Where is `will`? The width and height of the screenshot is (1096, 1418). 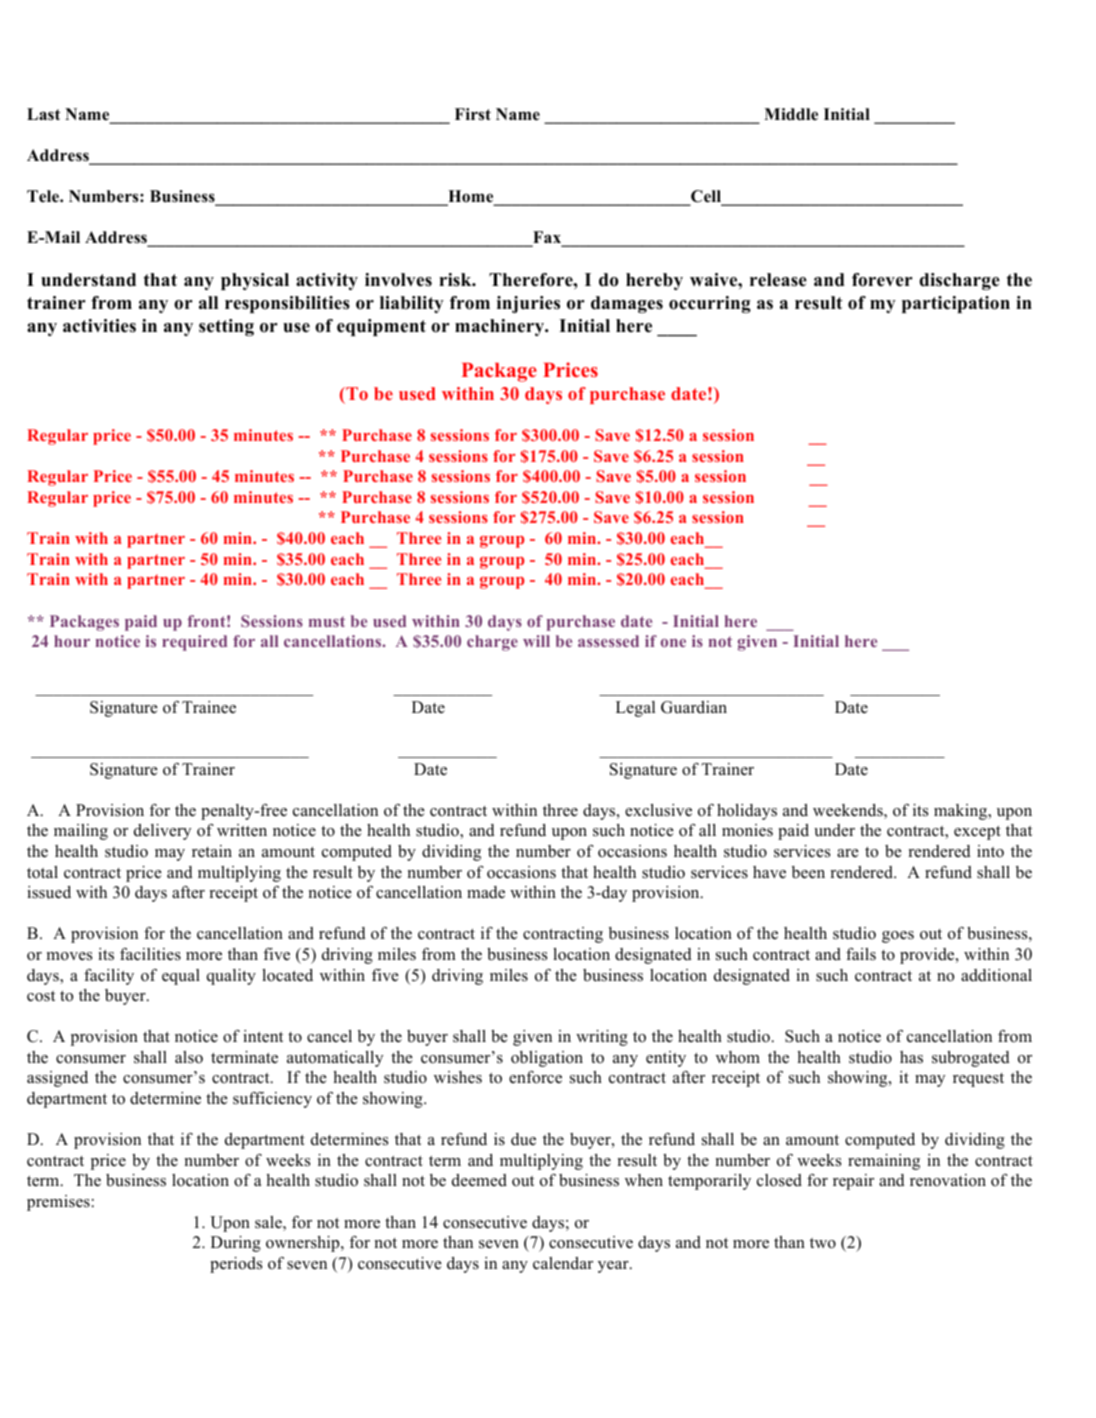 will is located at coordinates (536, 641).
